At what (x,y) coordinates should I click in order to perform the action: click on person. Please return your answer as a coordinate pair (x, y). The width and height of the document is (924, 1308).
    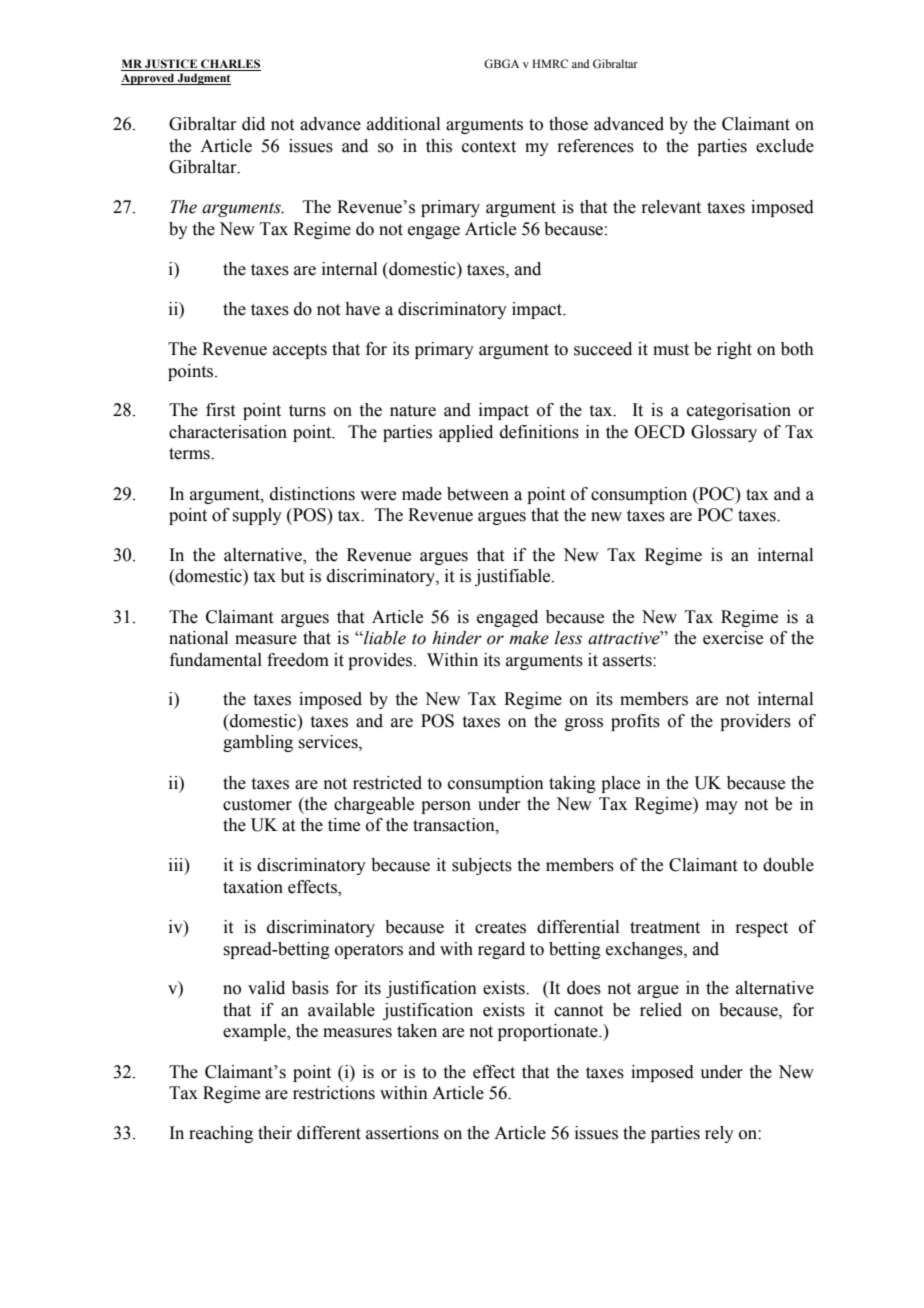
    Looking at the image, I should click on (446, 807).
